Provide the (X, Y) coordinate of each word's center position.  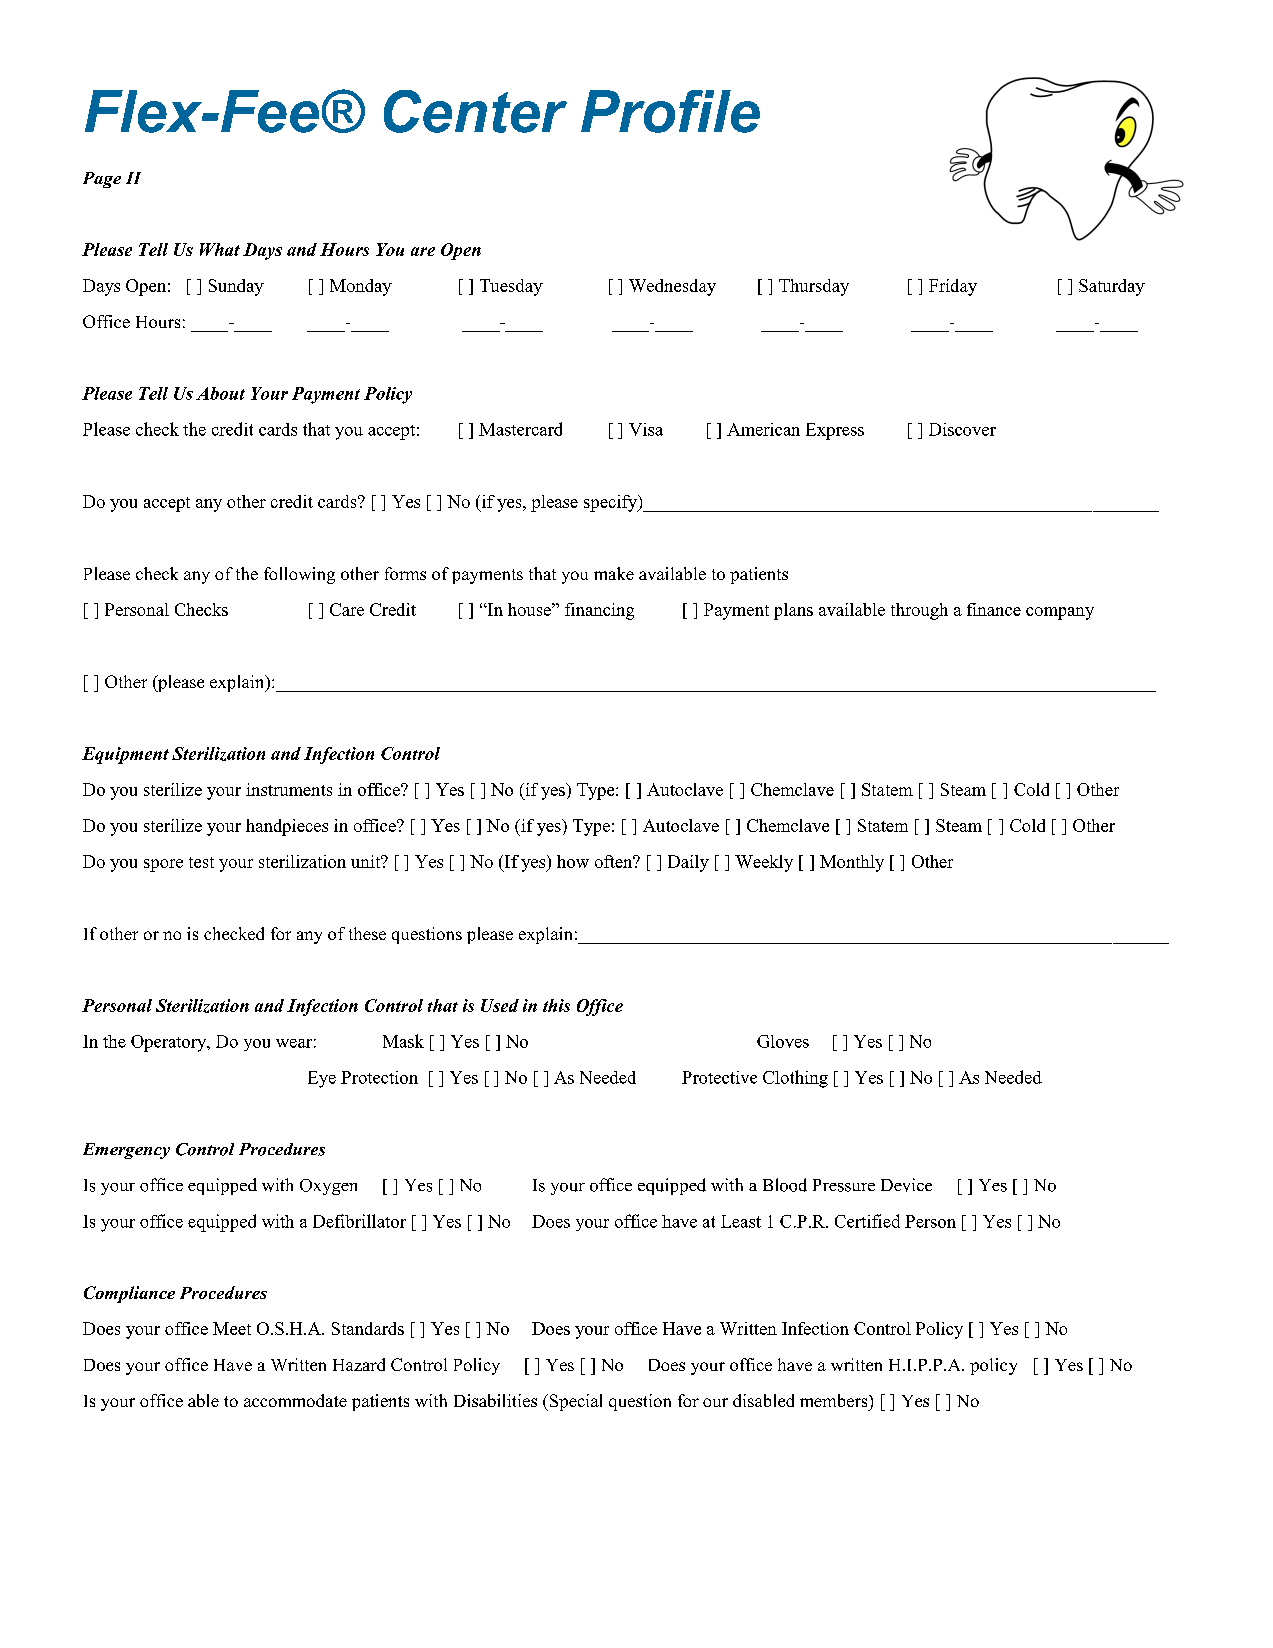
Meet (232, 1328)
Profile (670, 111)
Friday (953, 287)
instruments (289, 789)
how (573, 861)
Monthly (852, 863)
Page (102, 180)
